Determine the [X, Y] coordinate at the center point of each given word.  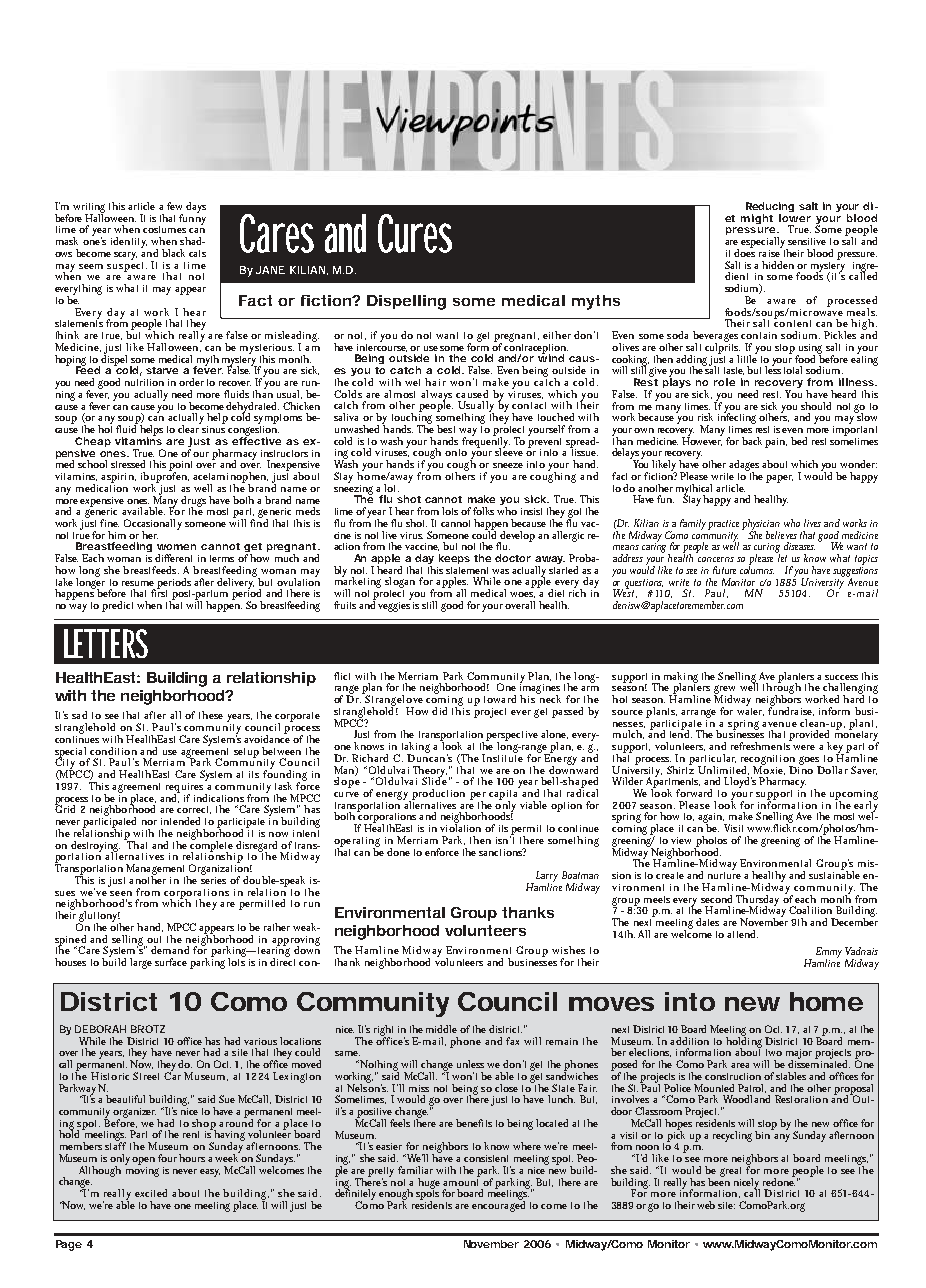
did [439, 711]
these [211, 715]
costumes [164, 229]
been [719, 1180]
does [744, 252]
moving [142, 1170]
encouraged [498, 1205]
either [557, 335]
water [750, 712]
